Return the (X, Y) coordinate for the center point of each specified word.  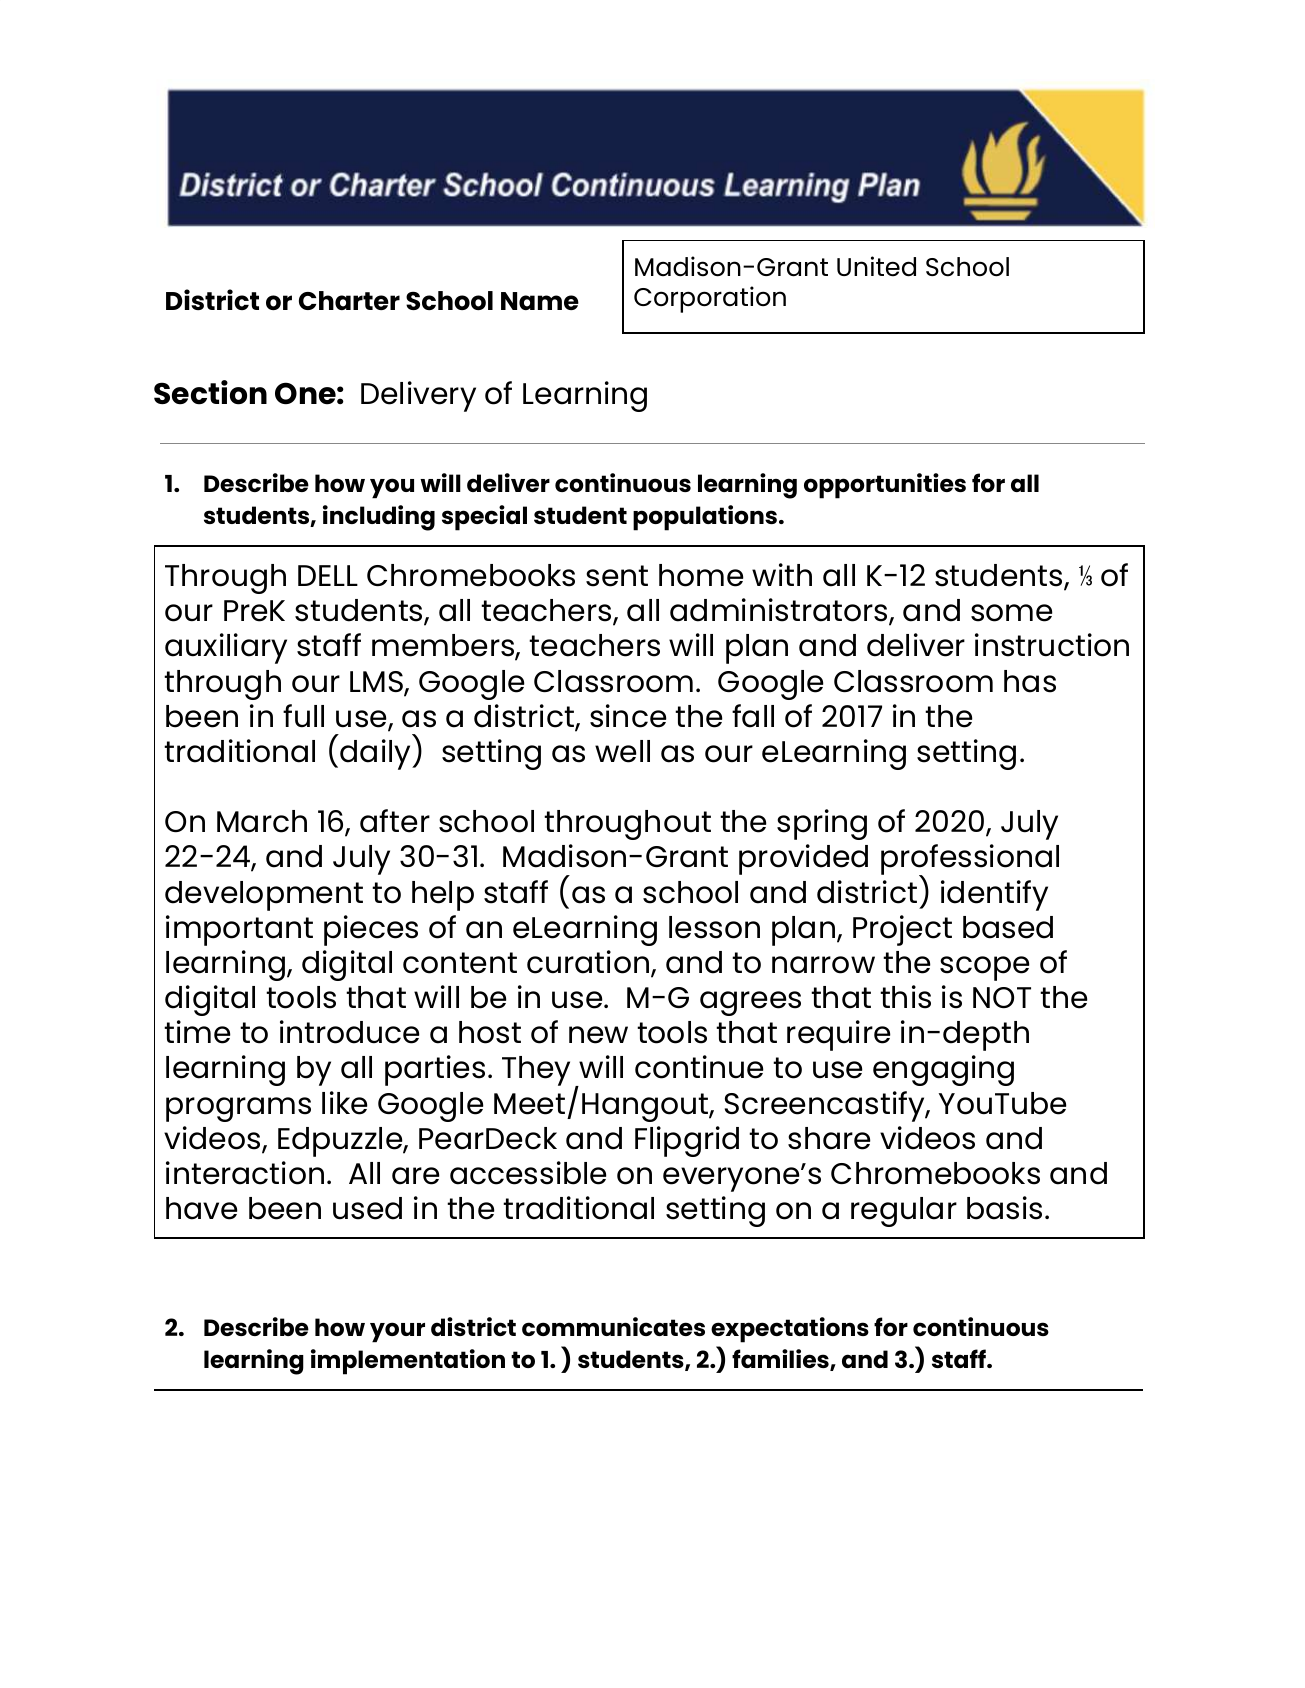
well (622, 751)
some (1012, 613)
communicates (613, 1326)
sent (617, 576)
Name (540, 301)
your (397, 1332)
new (598, 1035)
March (262, 821)
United (876, 266)
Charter (349, 300)
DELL (328, 575)
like (345, 1103)
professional (970, 861)
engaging (943, 1070)
